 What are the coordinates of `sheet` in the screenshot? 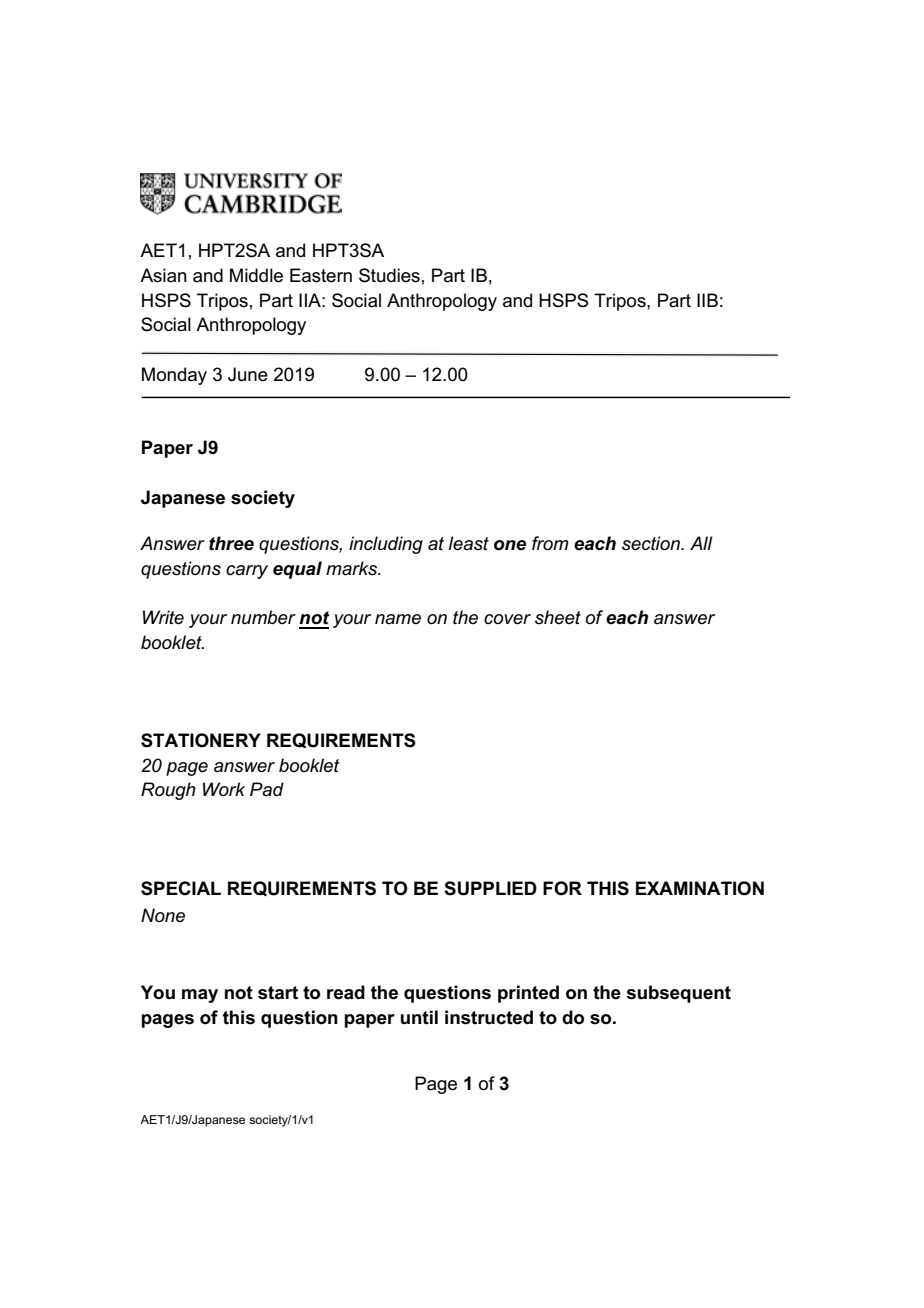 It's located at (558, 617).
